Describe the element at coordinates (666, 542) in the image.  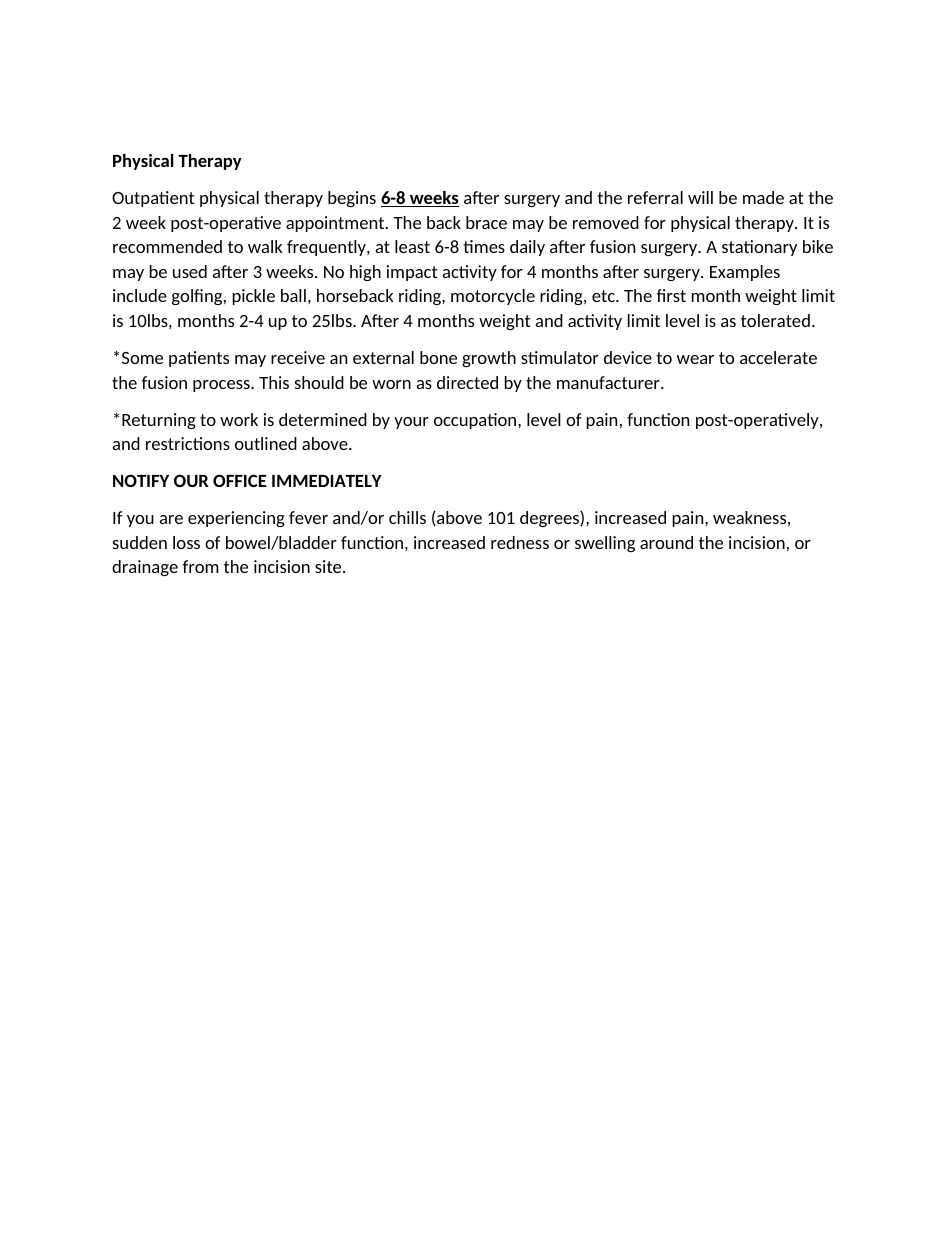
I see `around` at that location.
